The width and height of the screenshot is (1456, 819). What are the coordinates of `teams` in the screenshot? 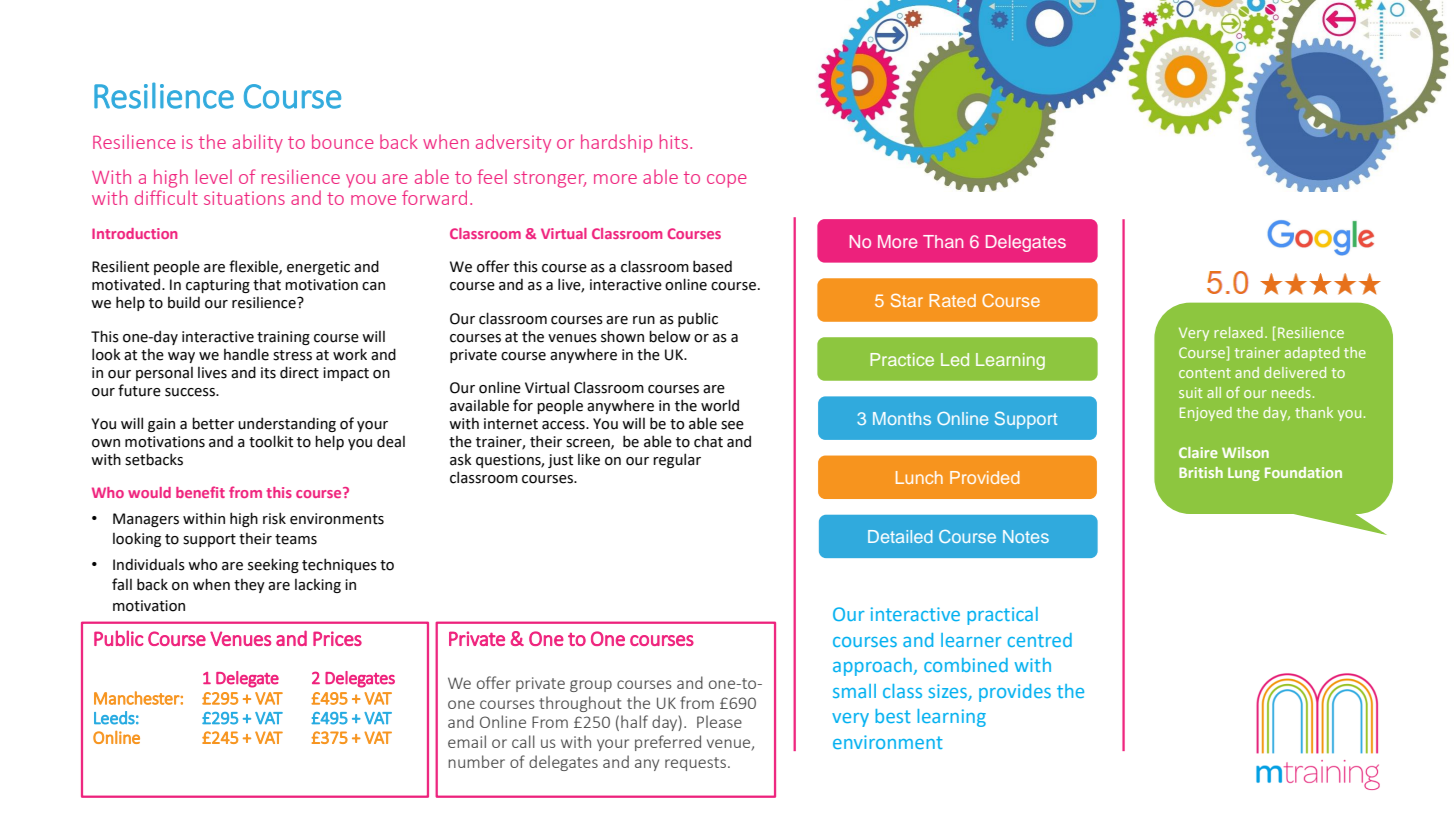 It's located at (296, 539).
